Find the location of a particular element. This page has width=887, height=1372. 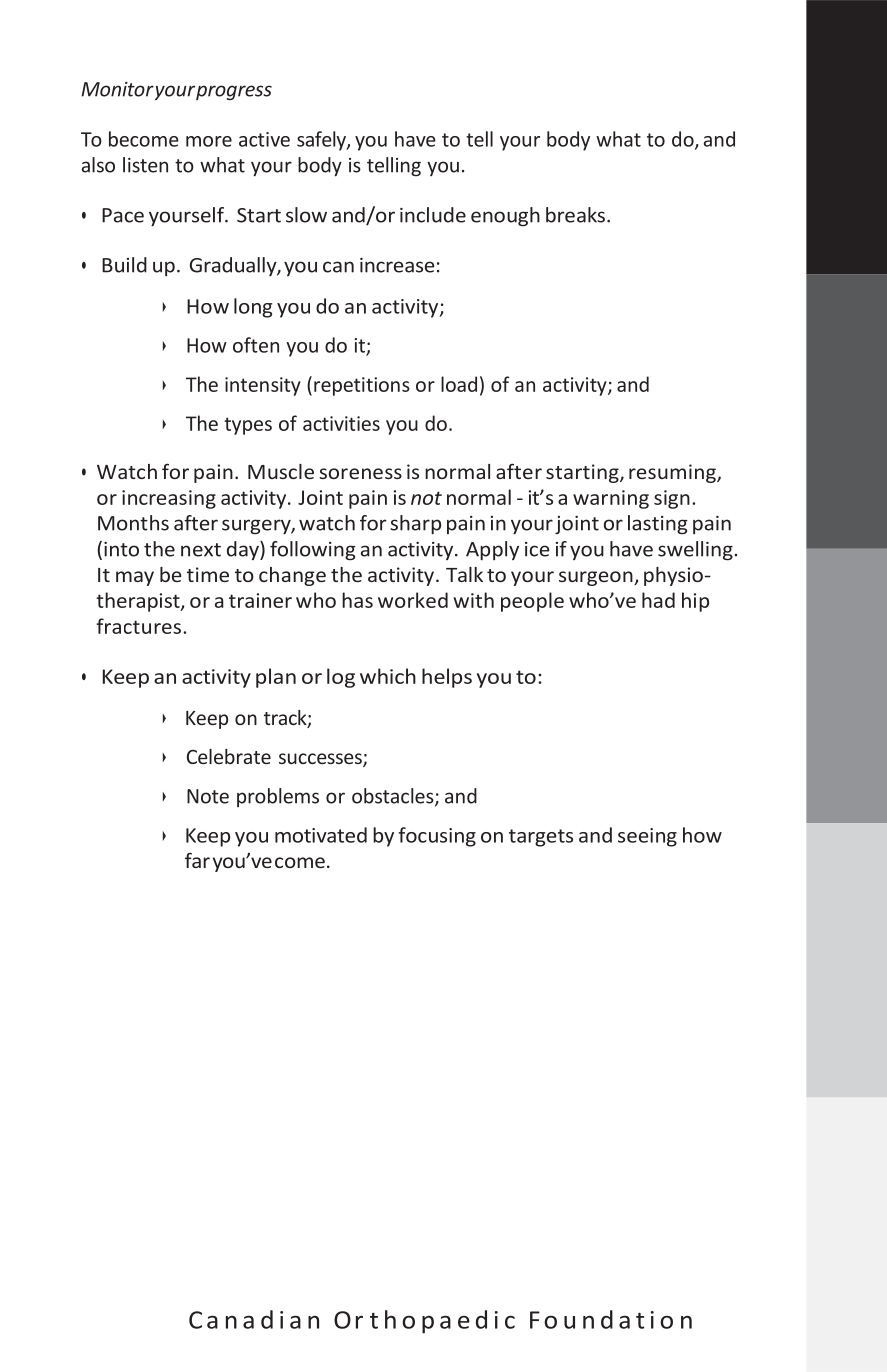

active is located at coordinates (264, 139).
